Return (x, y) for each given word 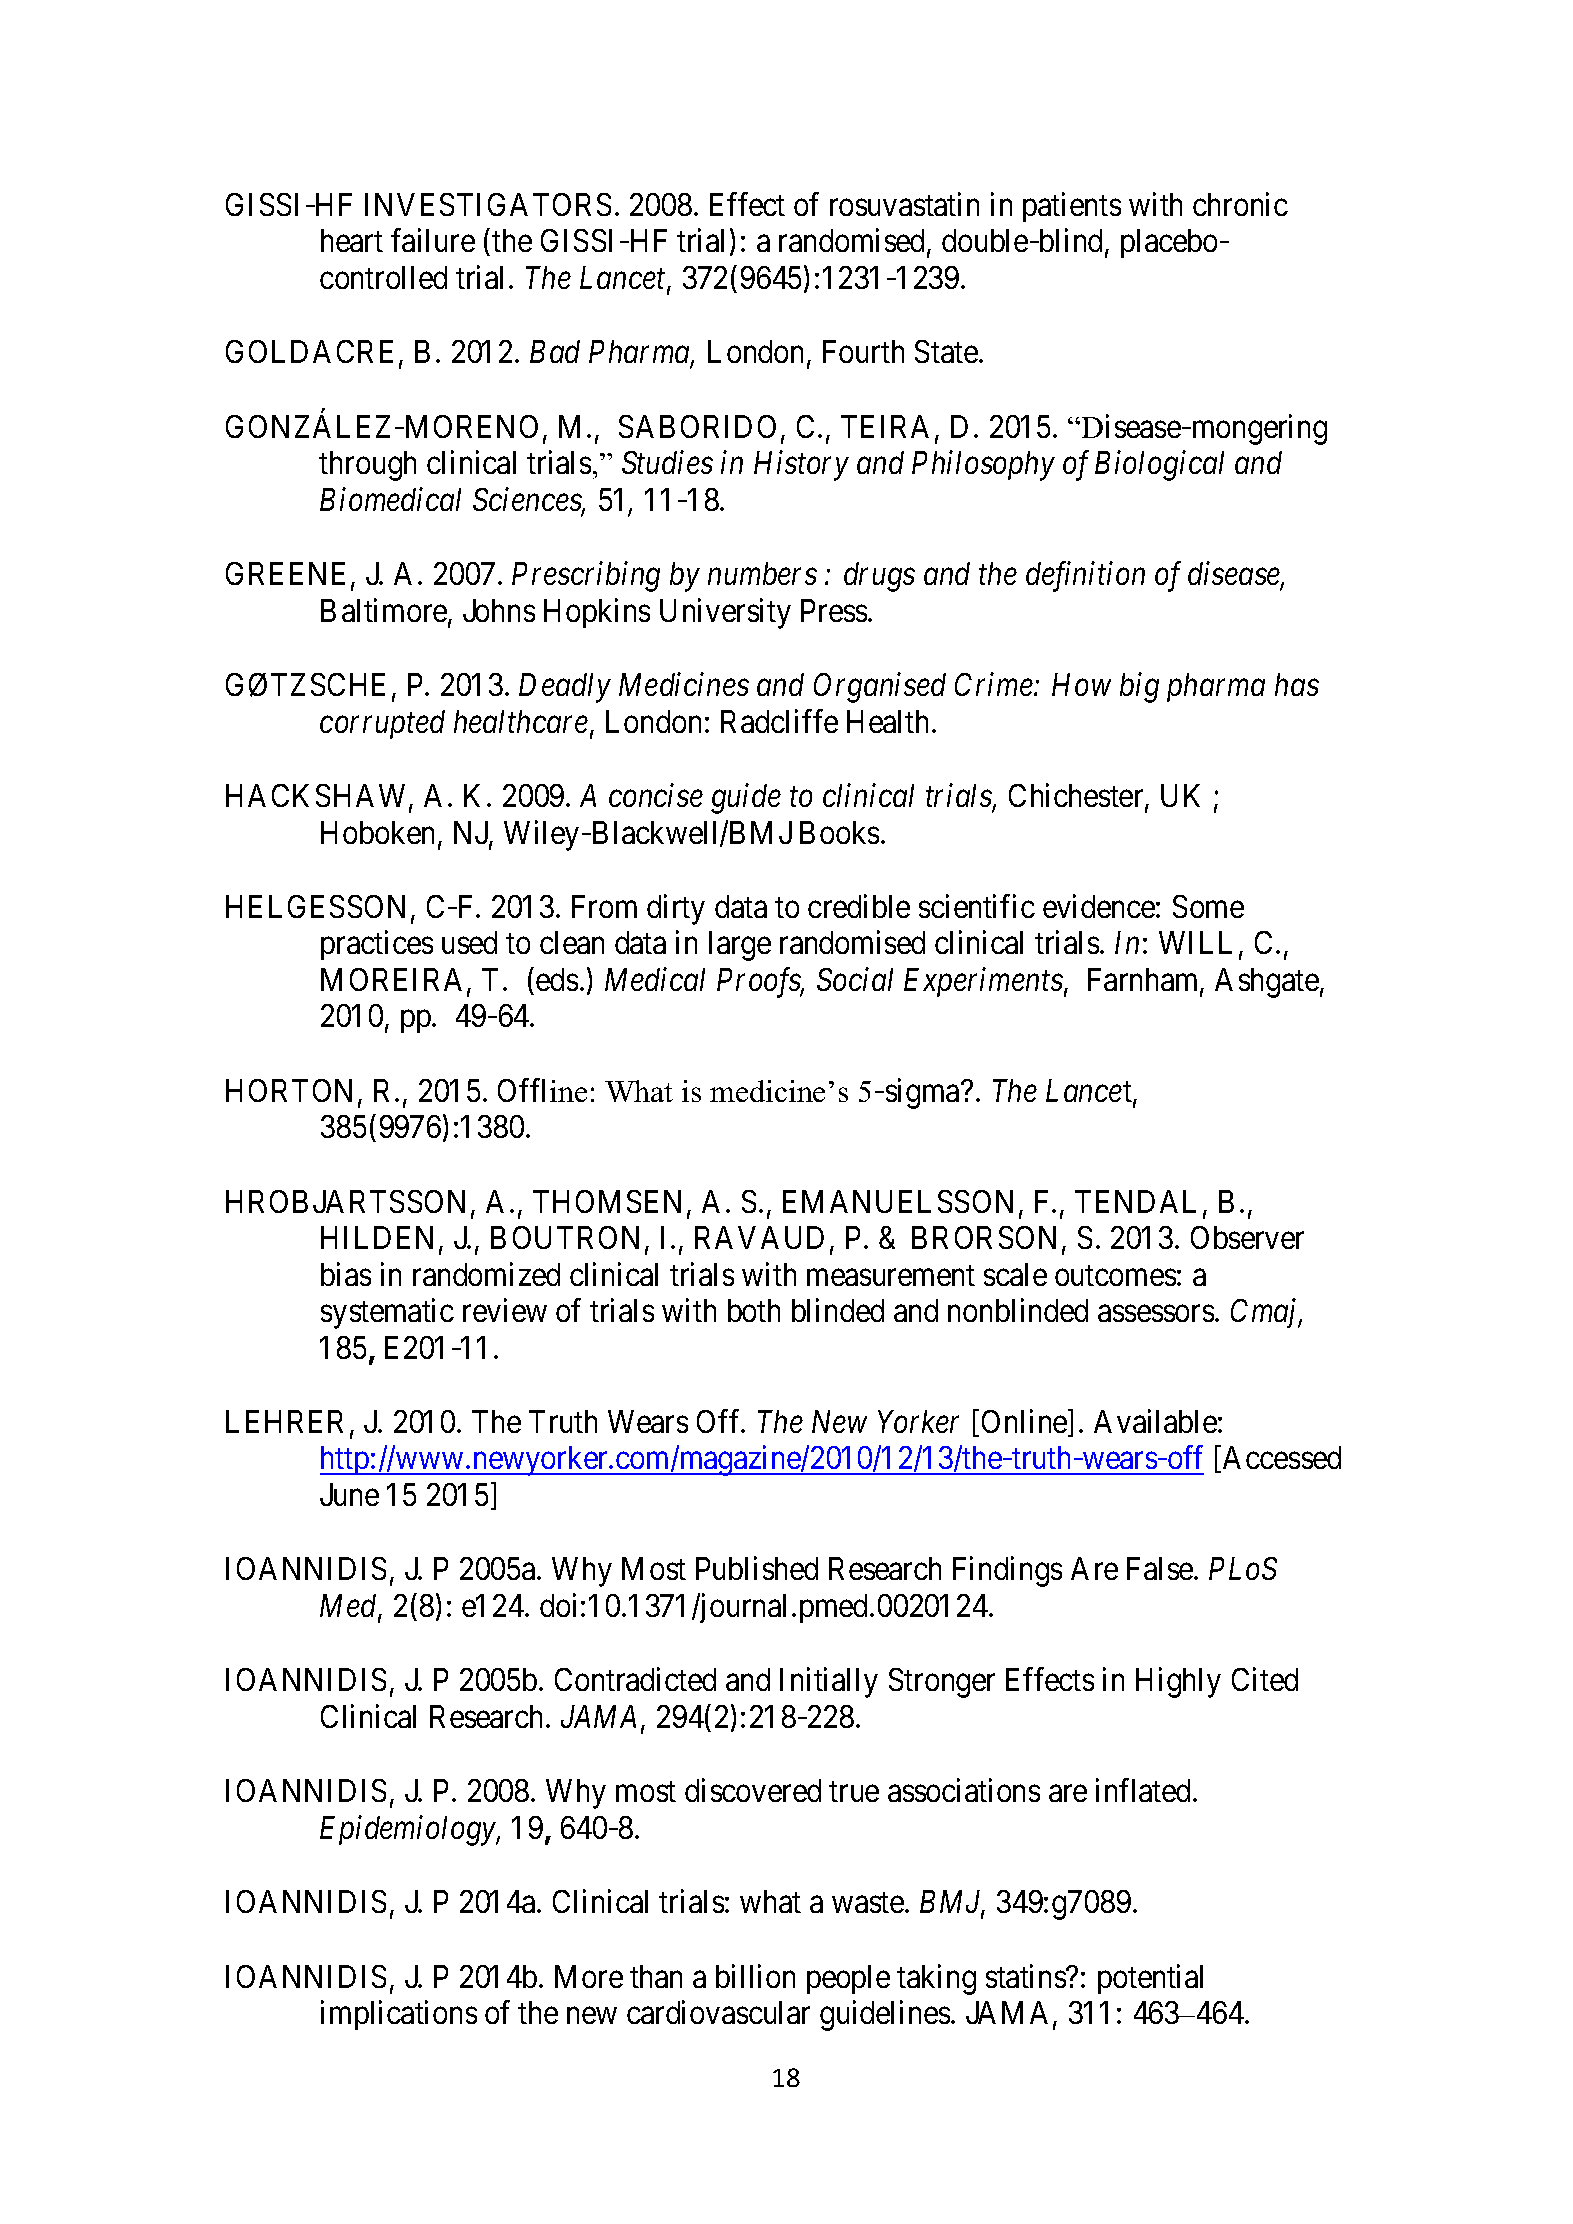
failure (433, 240)
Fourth (863, 351)
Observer (1247, 1237)
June (349, 1494)
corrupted (382, 724)
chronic (1240, 204)
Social (855, 979)
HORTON (292, 1092)
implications (399, 2015)
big (1139, 688)
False (1160, 1568)
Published (757, 1568)
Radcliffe (779, 721)
